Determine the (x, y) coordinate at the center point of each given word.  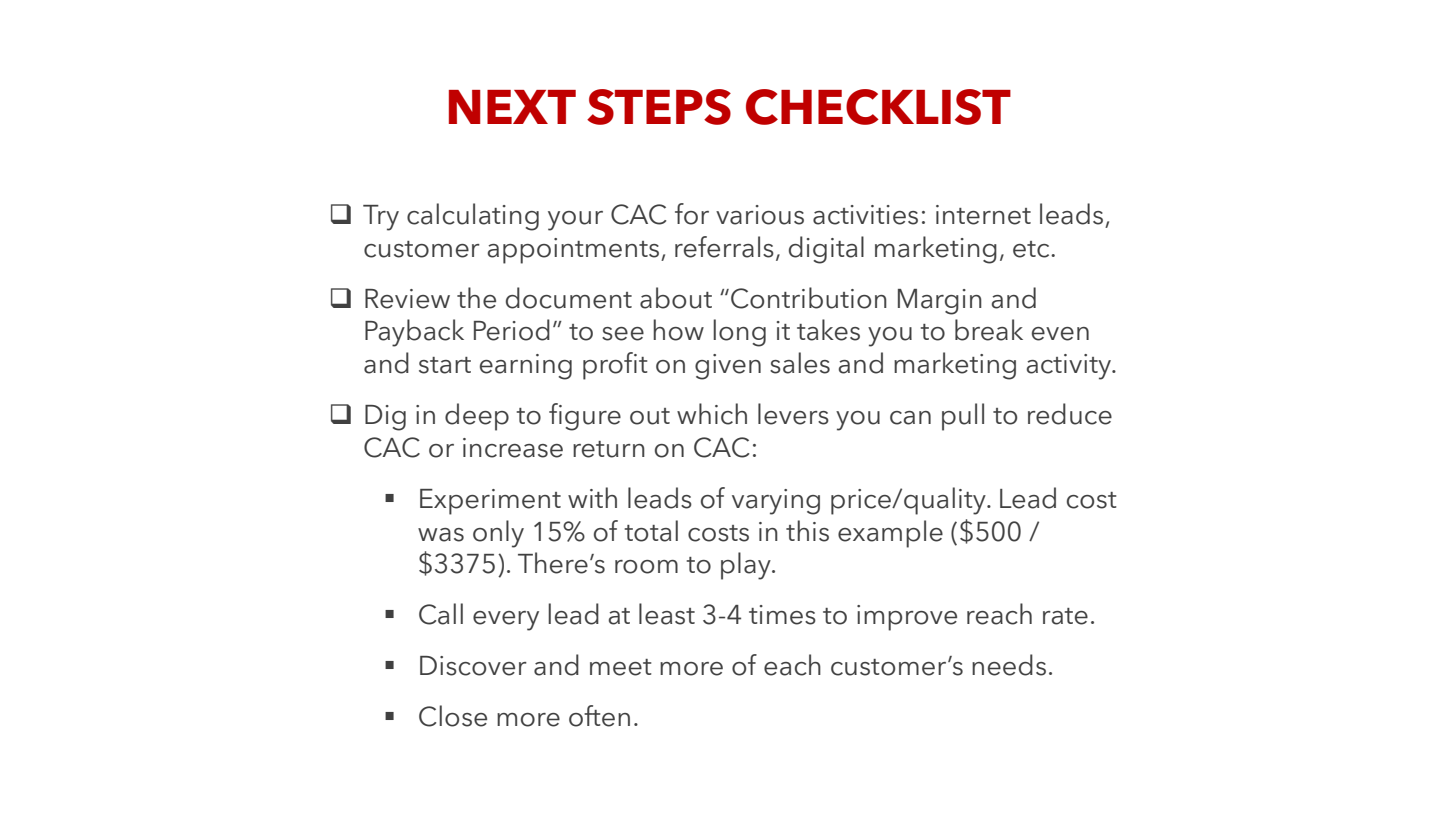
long (739, 333)
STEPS (659, 107)
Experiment (490, 502)
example (890, 534)
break (989, 330)
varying (776, 502)
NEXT (512, 107)
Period (512, 330)
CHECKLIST (878, 107)
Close (453, 716)
